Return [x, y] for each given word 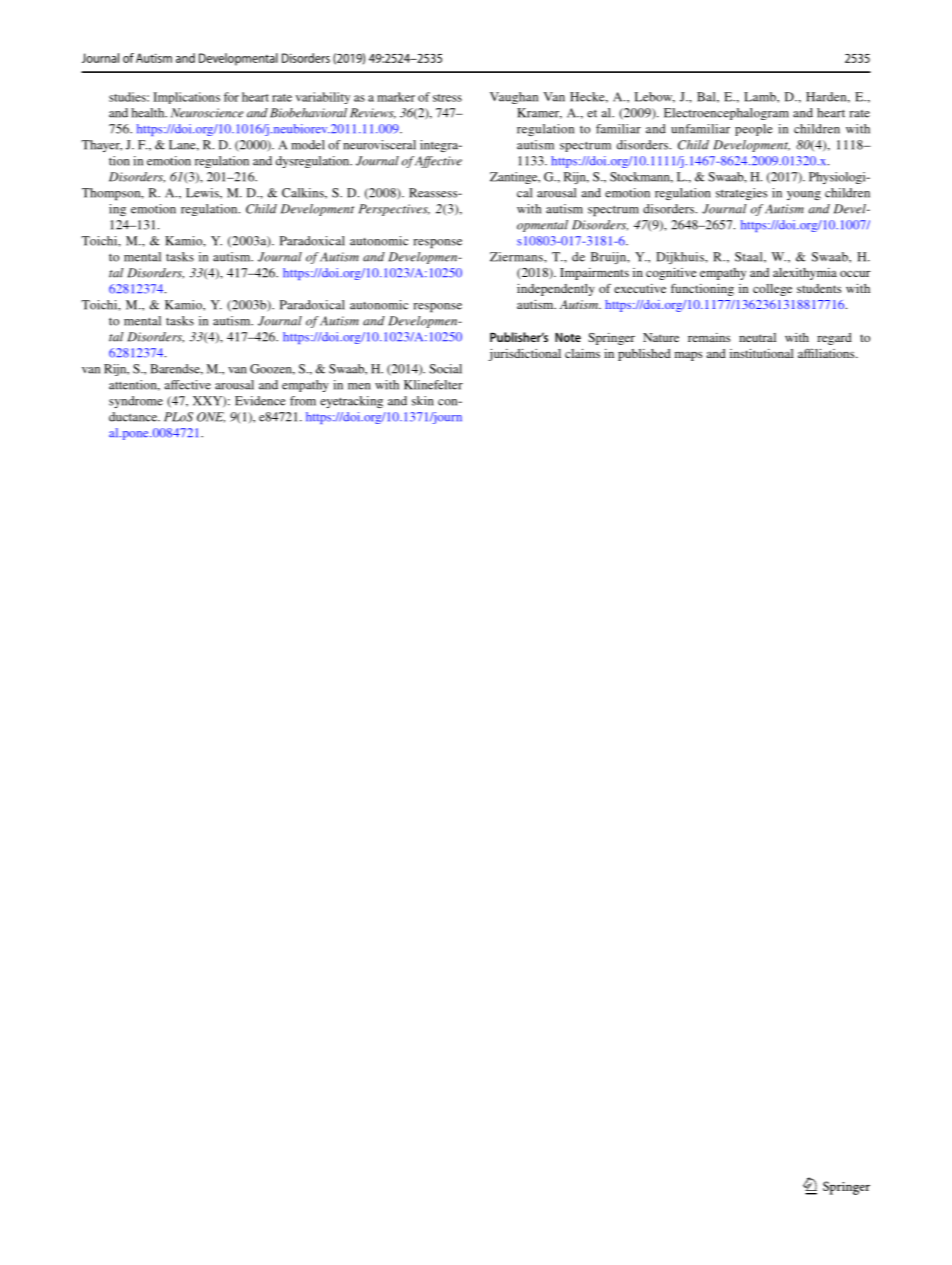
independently [556, 290]
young [804, 195]
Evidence [260, 401]
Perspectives [394, 210]
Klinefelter [433, 385]
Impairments [594, 274]
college [772, 290]
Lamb [761, 97]
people [754, 130]
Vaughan [514, 98]
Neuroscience [207, 113]
